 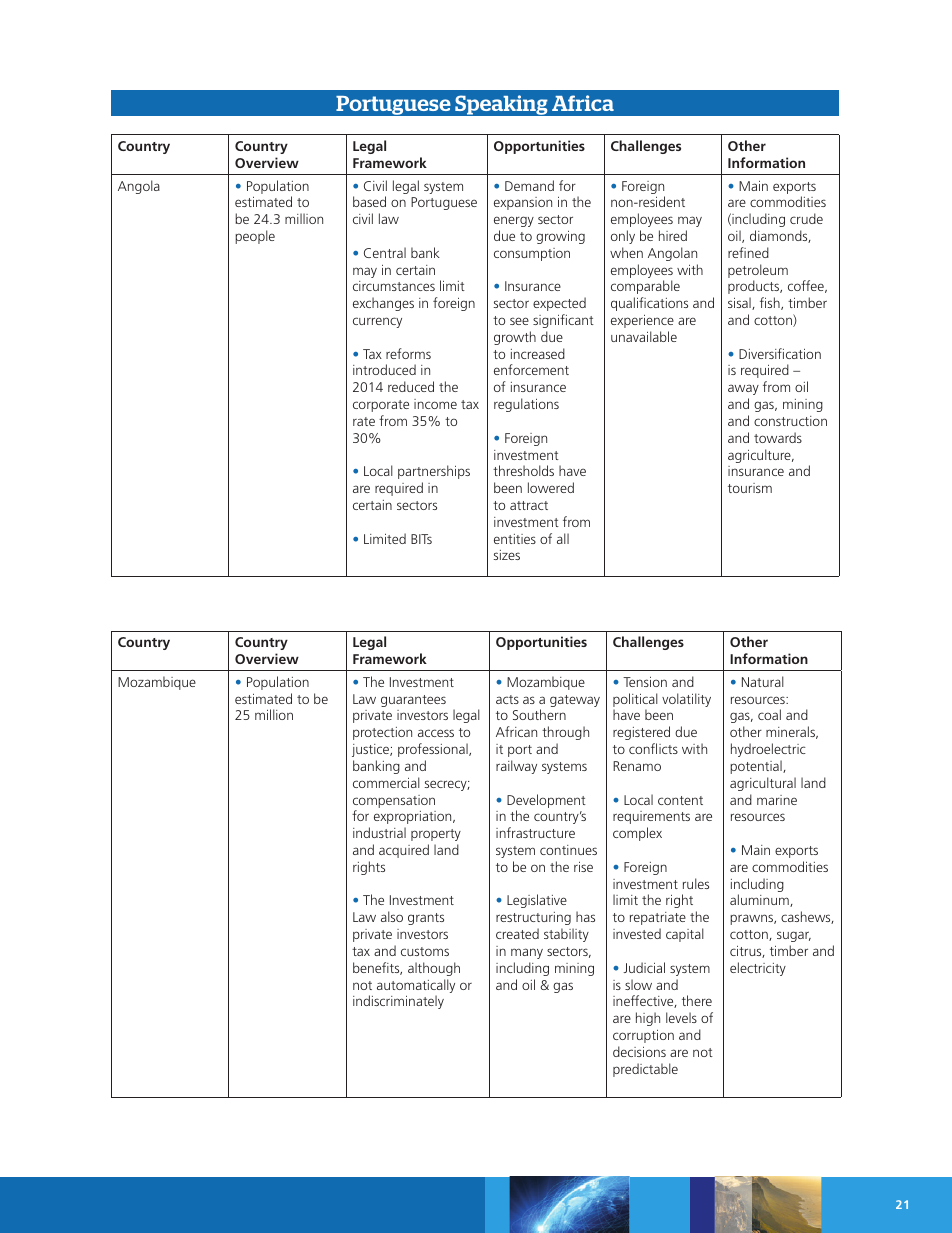 I want to click on Legislative, so click(x=537, y=901).
